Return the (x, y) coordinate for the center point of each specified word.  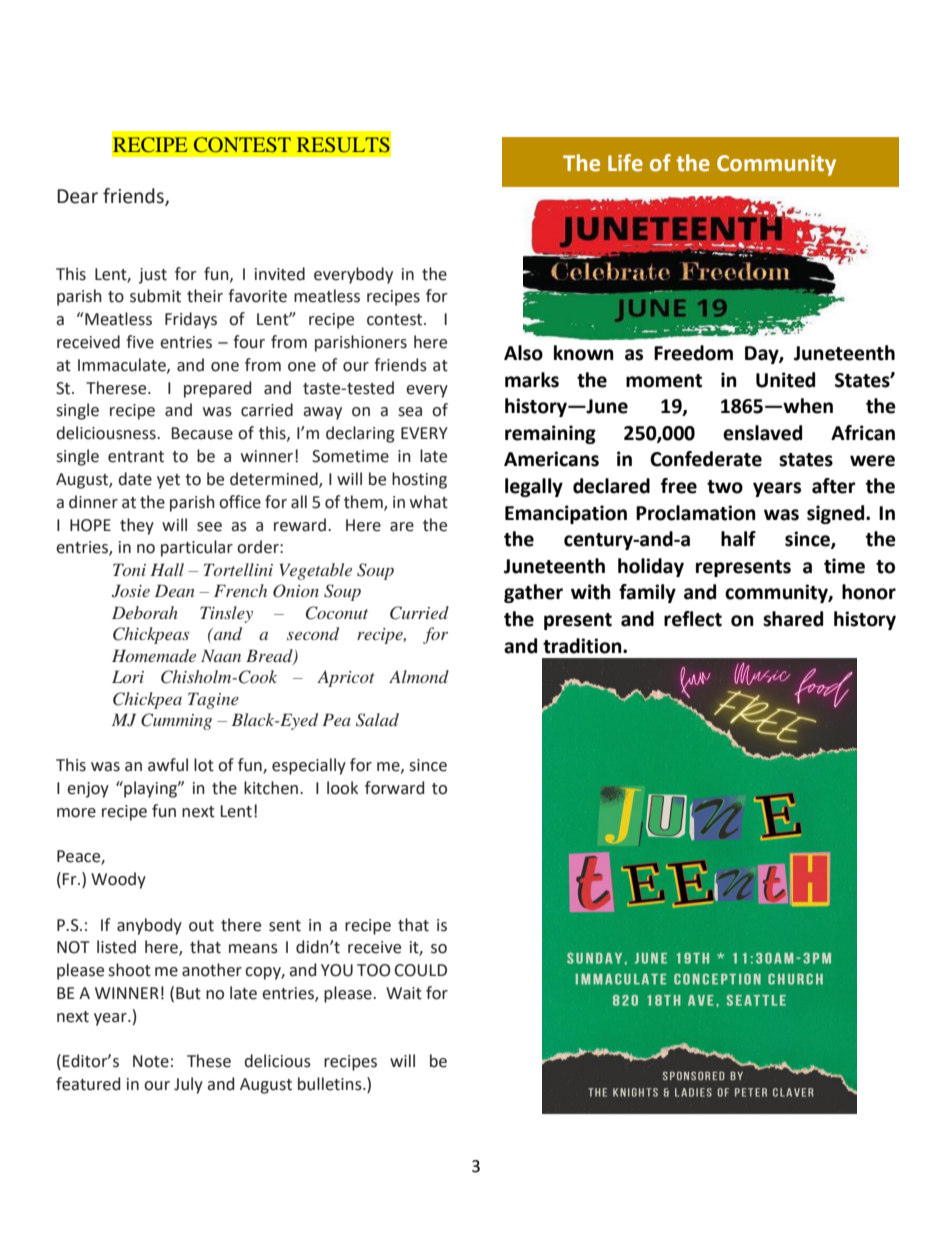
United (785, 380)
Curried (419, 613)
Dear (77, 196)
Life (625, 163)
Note (151, 1061)
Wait (404, 993)
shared (793, 619)
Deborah (145, 612)
